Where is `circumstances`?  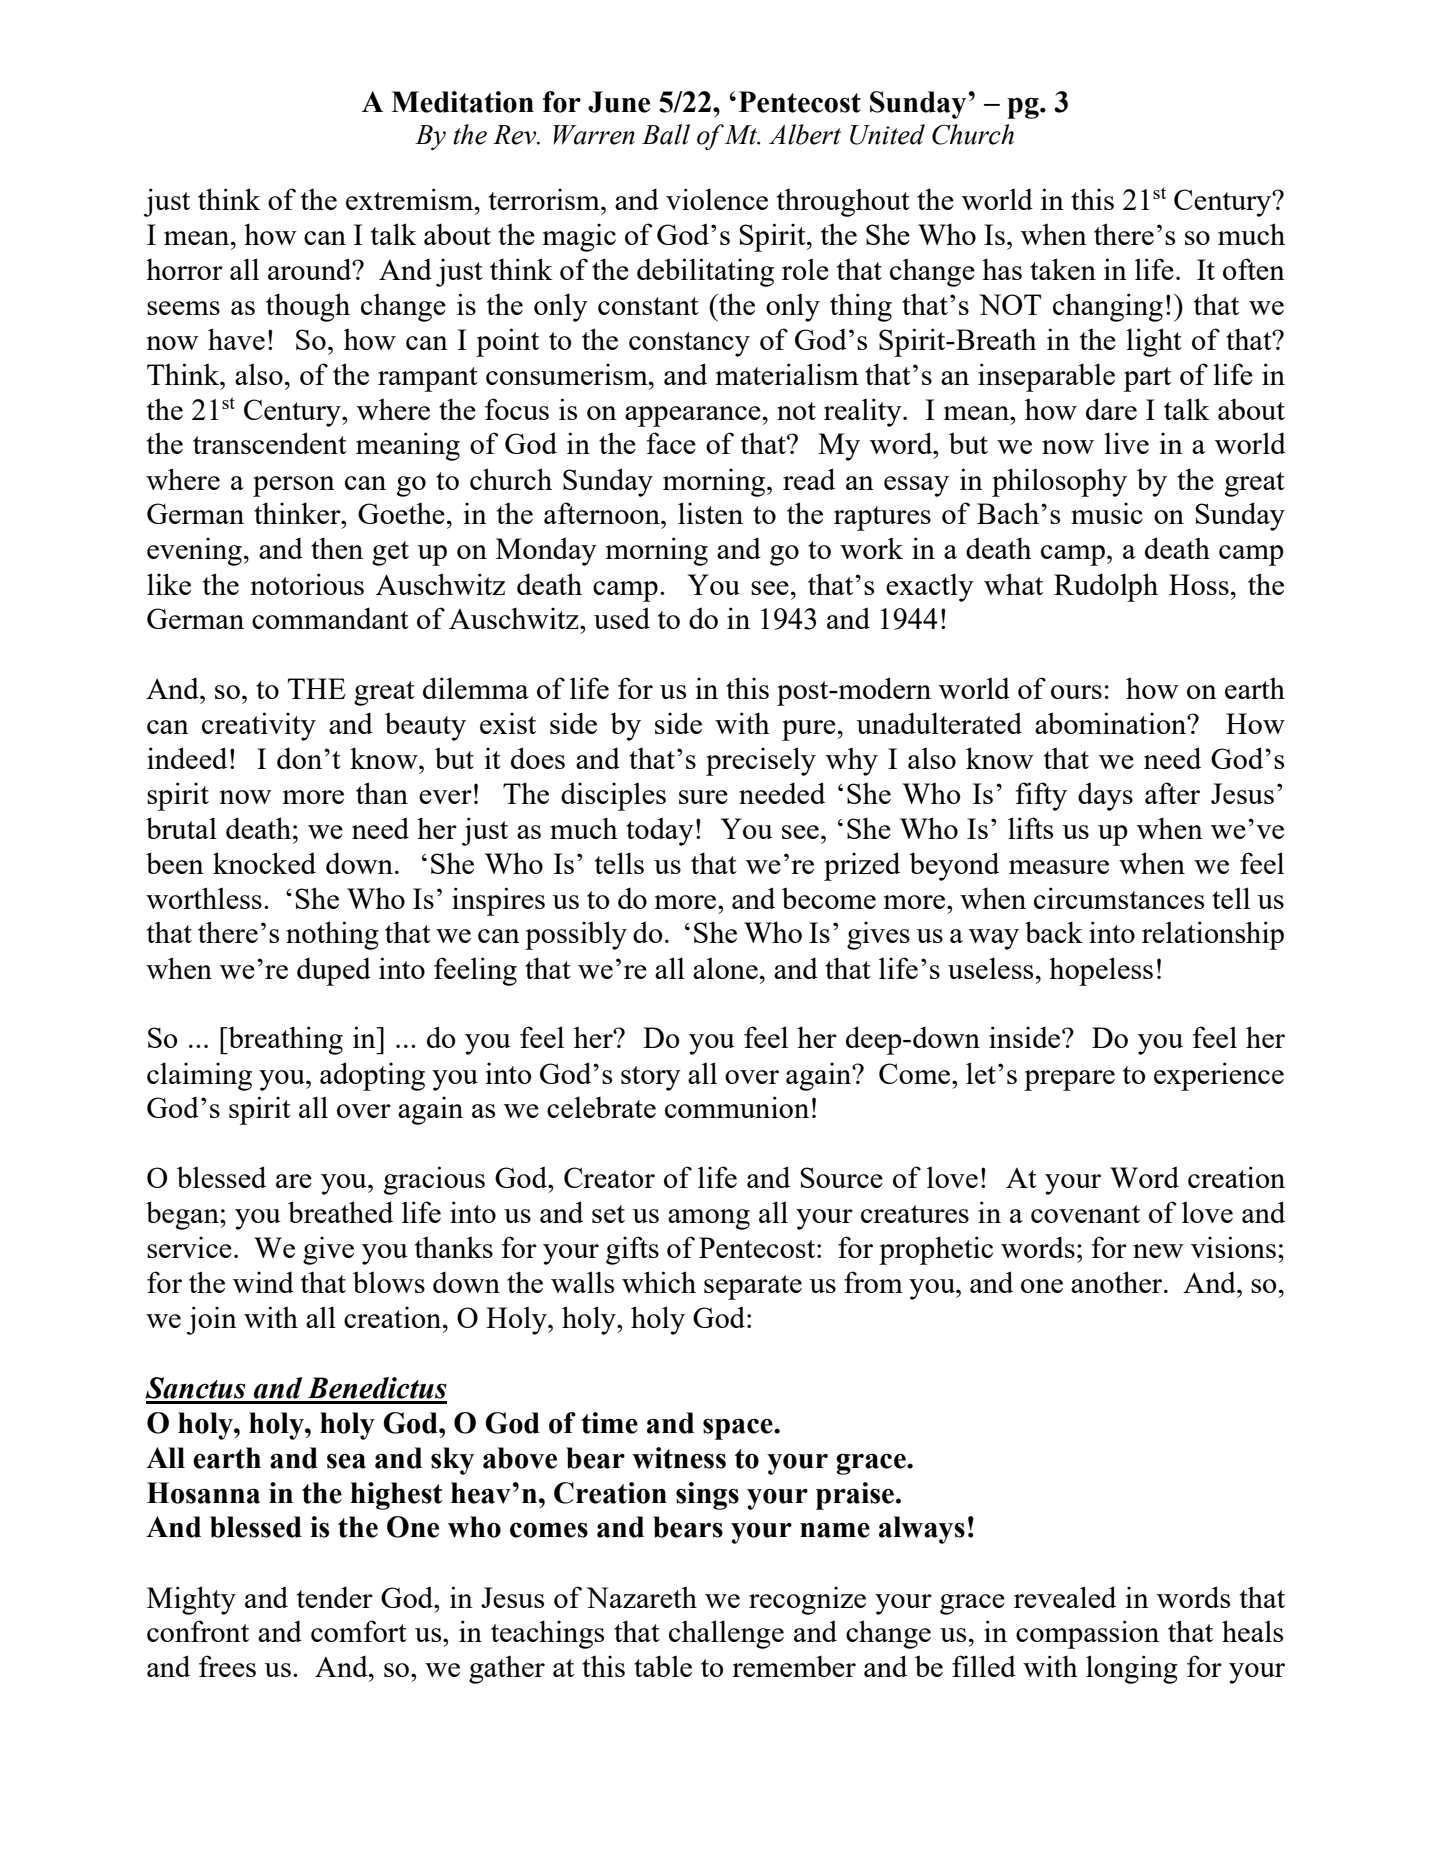 circumstances is located at coordinates (1119, 898).
